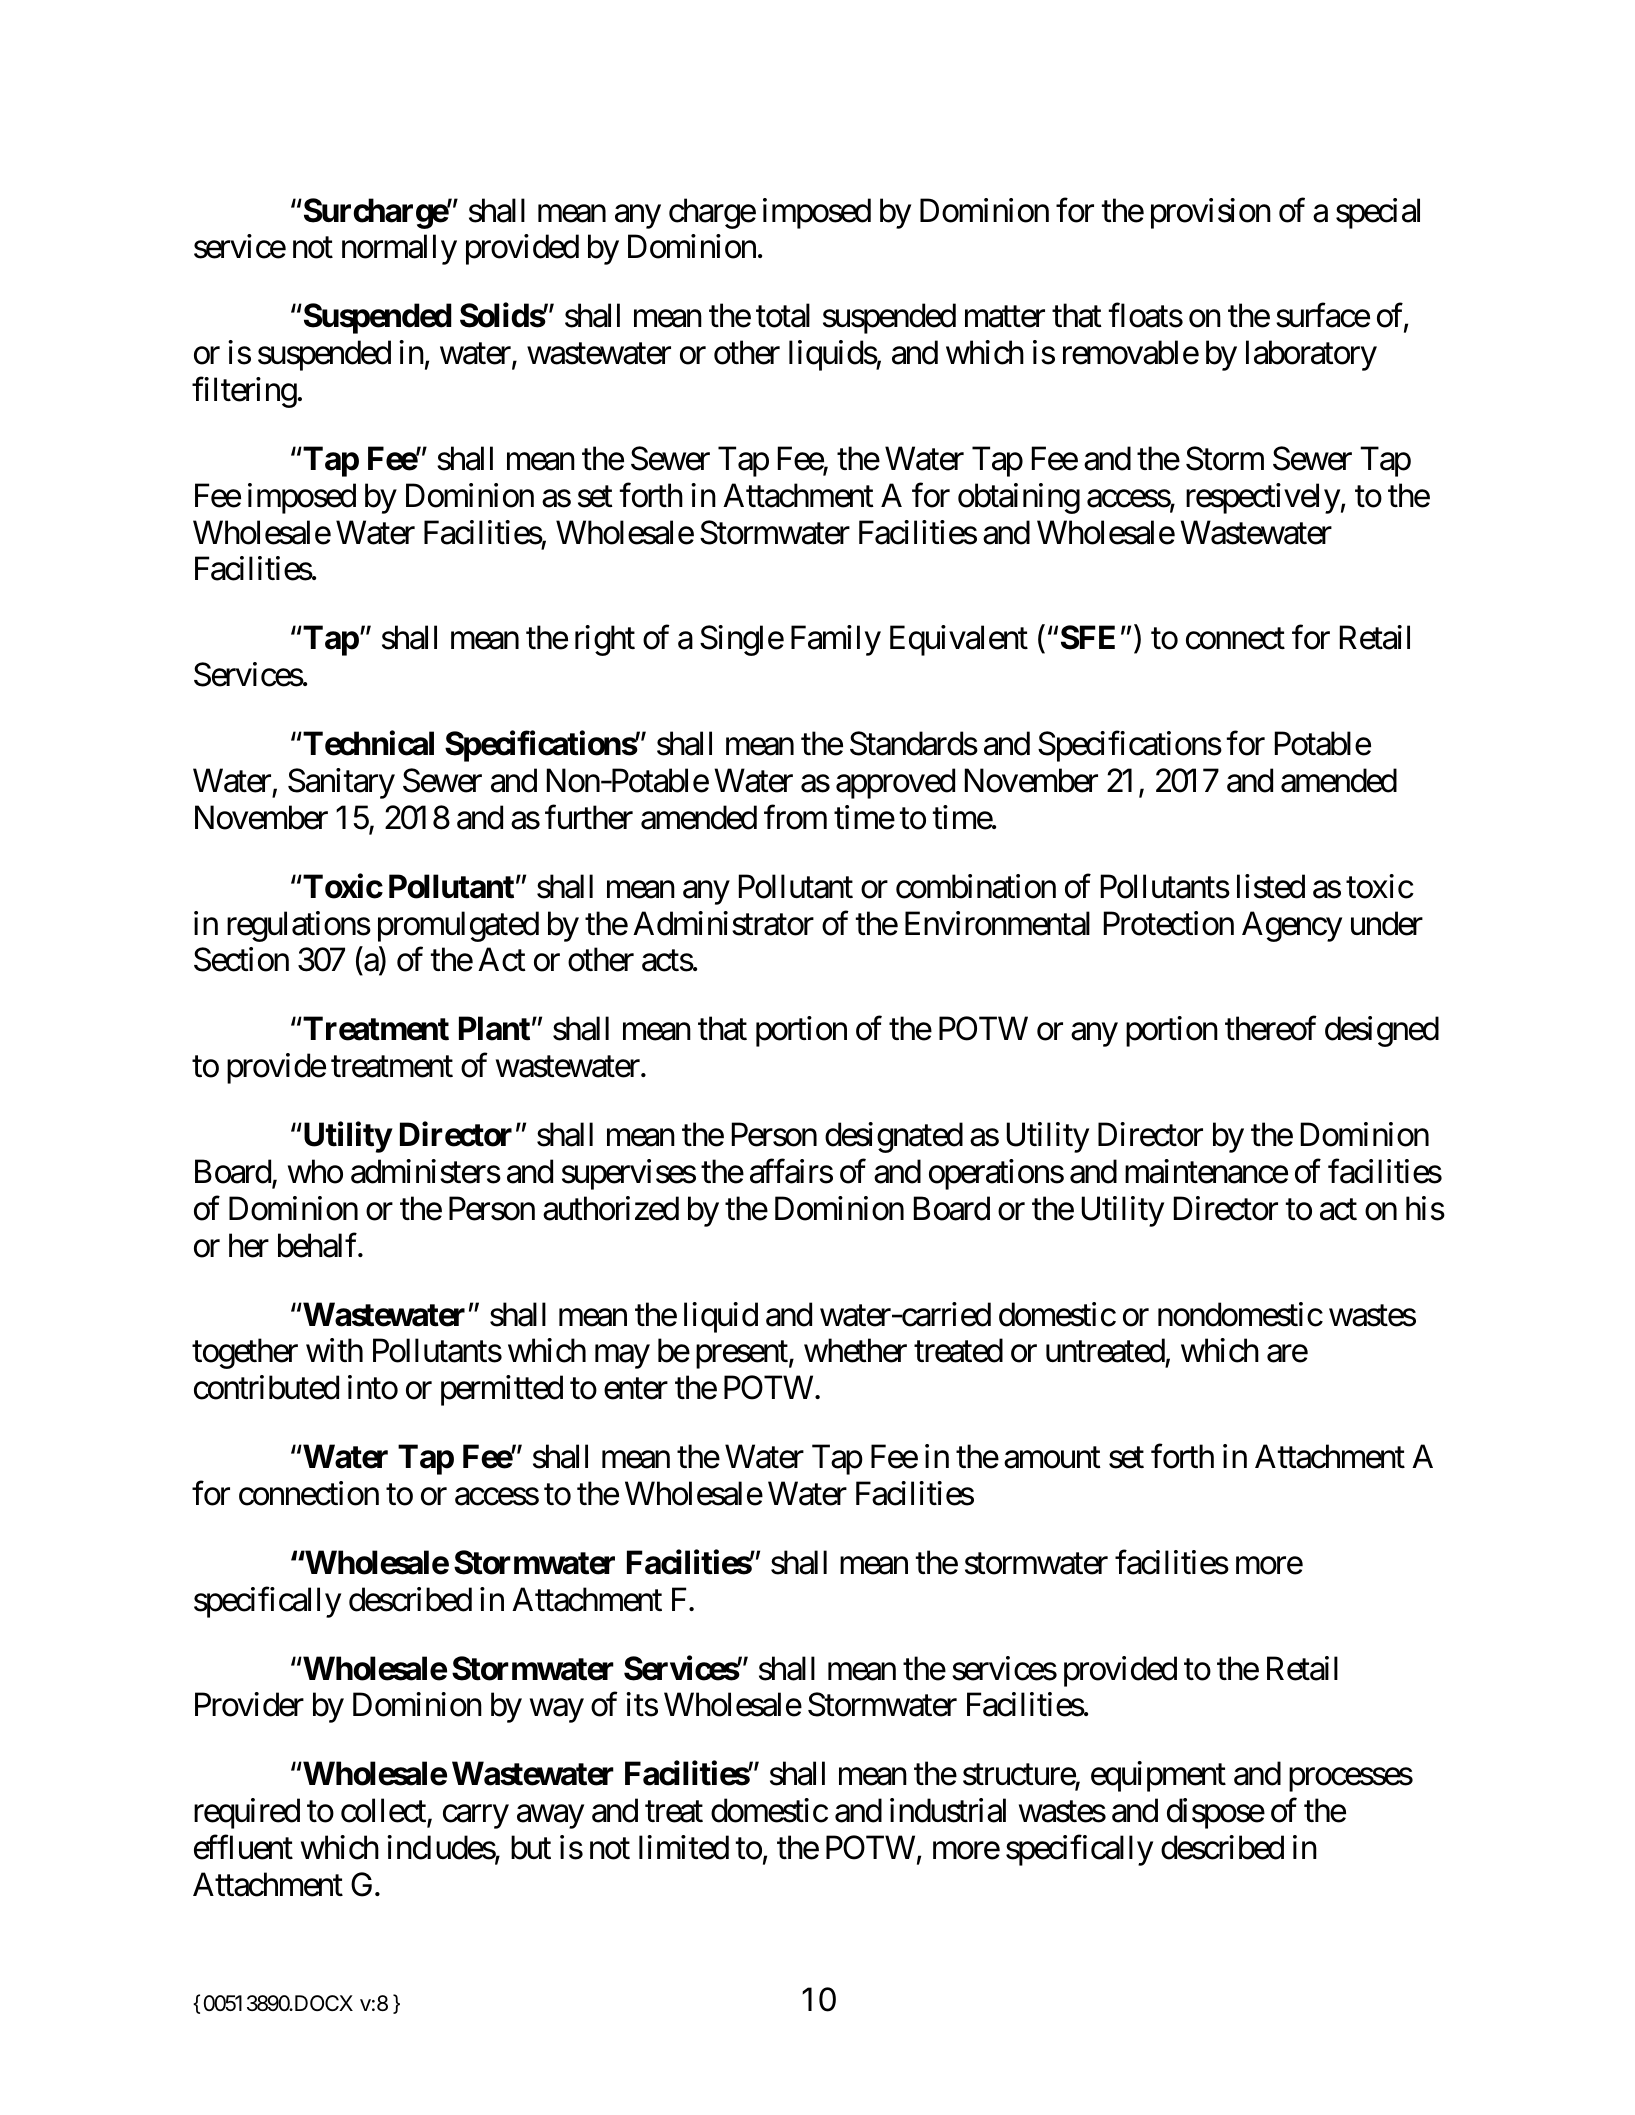  What do you see at coordinates (384, 1812) in the page?
I see `collect` at bounding box center [384, 1812].
